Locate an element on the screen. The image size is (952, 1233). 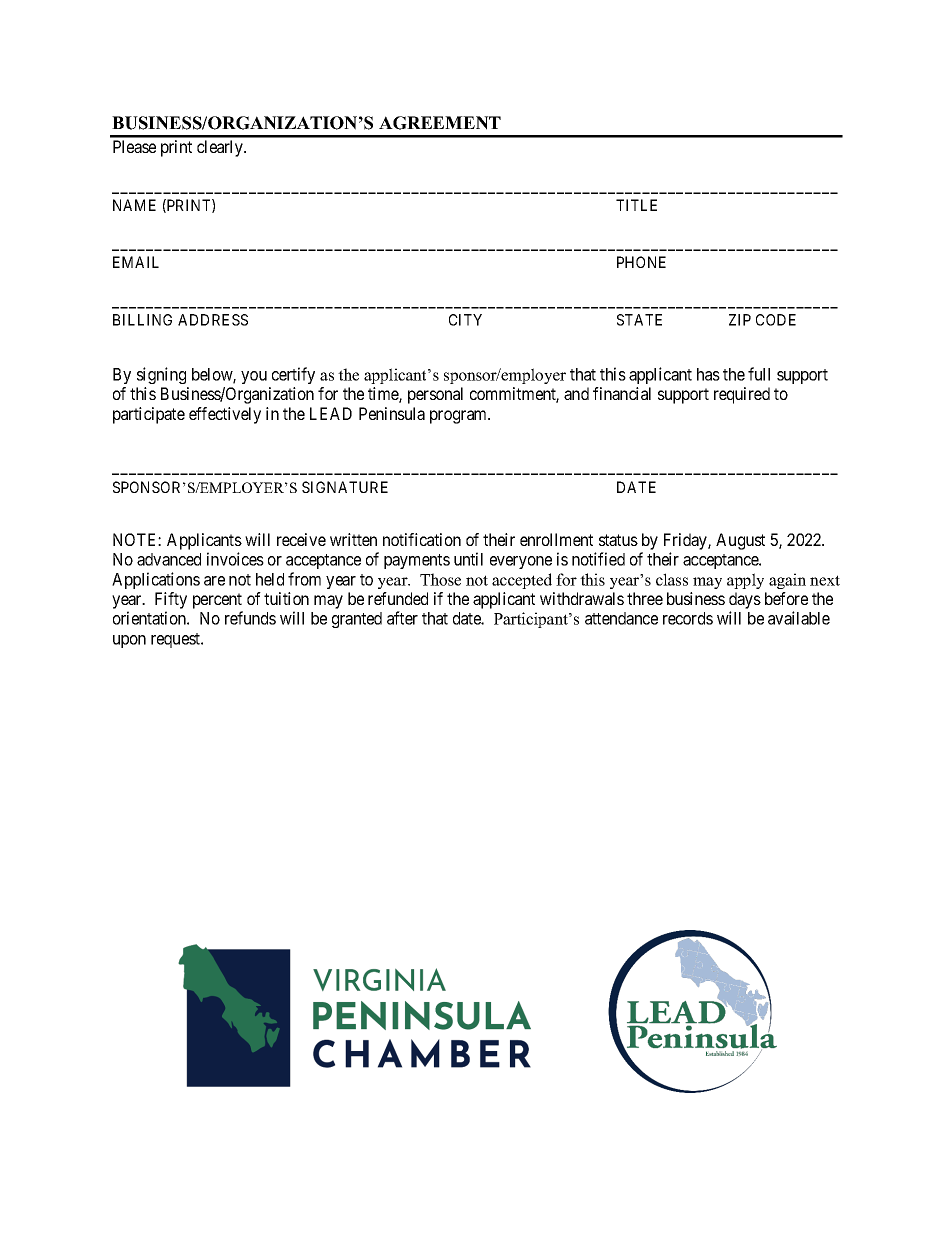
full is located at coordinates (759, 374).
